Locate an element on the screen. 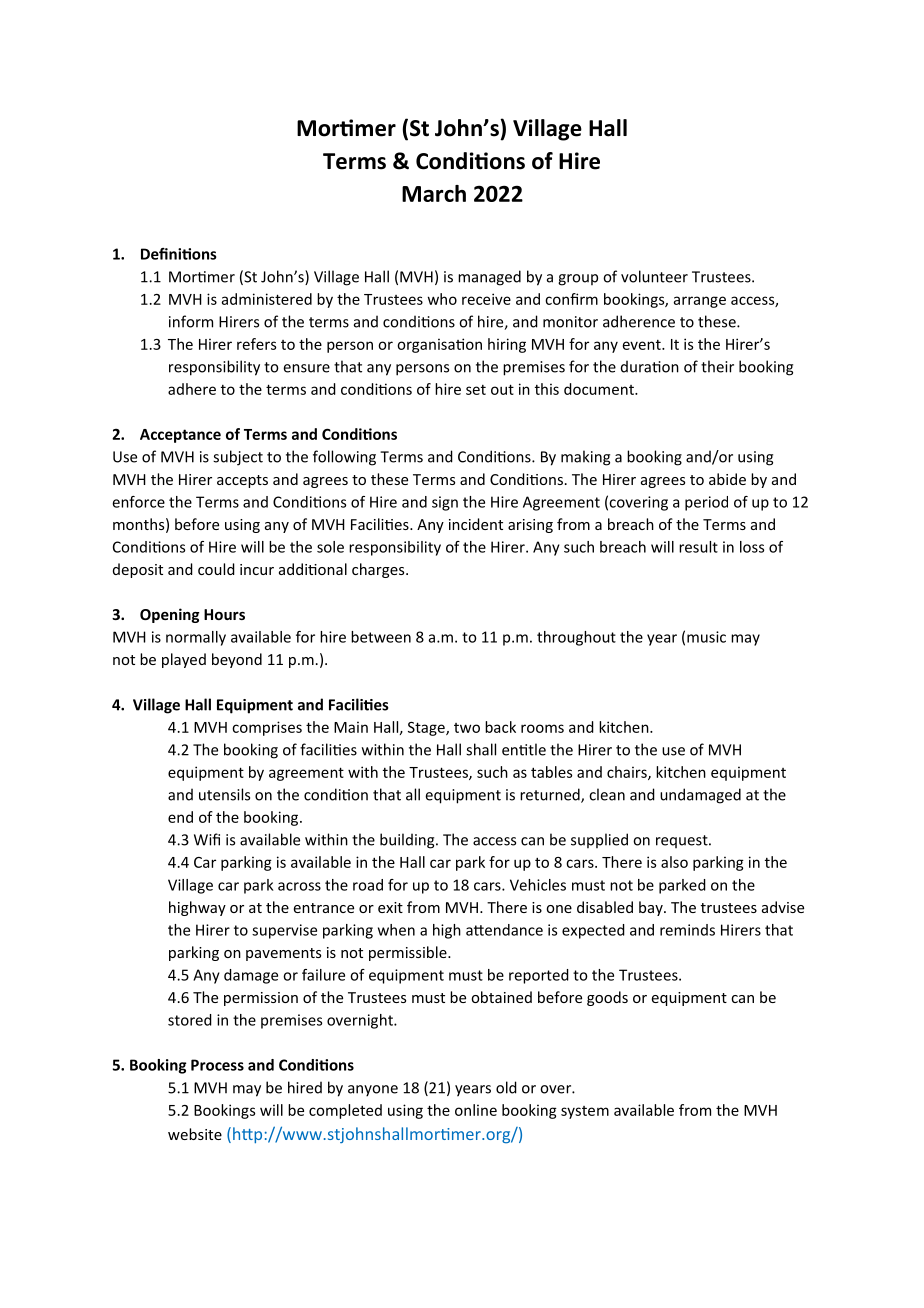  incident is located at coordinates (476, 524).
